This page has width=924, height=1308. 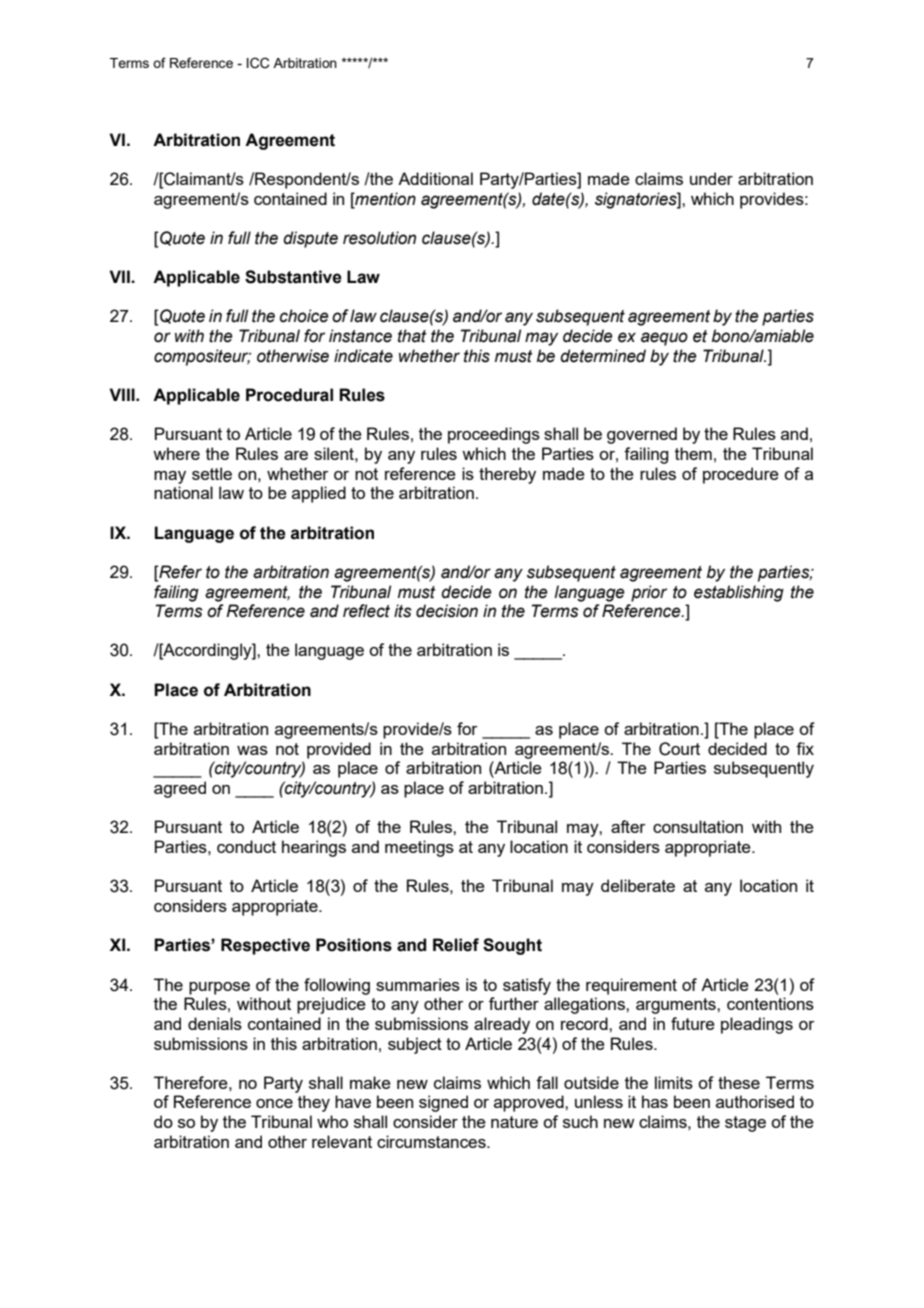 What do you see at coordinates (246, 846) in the page?
I see `conduct` at bounding box center [246, 846].
